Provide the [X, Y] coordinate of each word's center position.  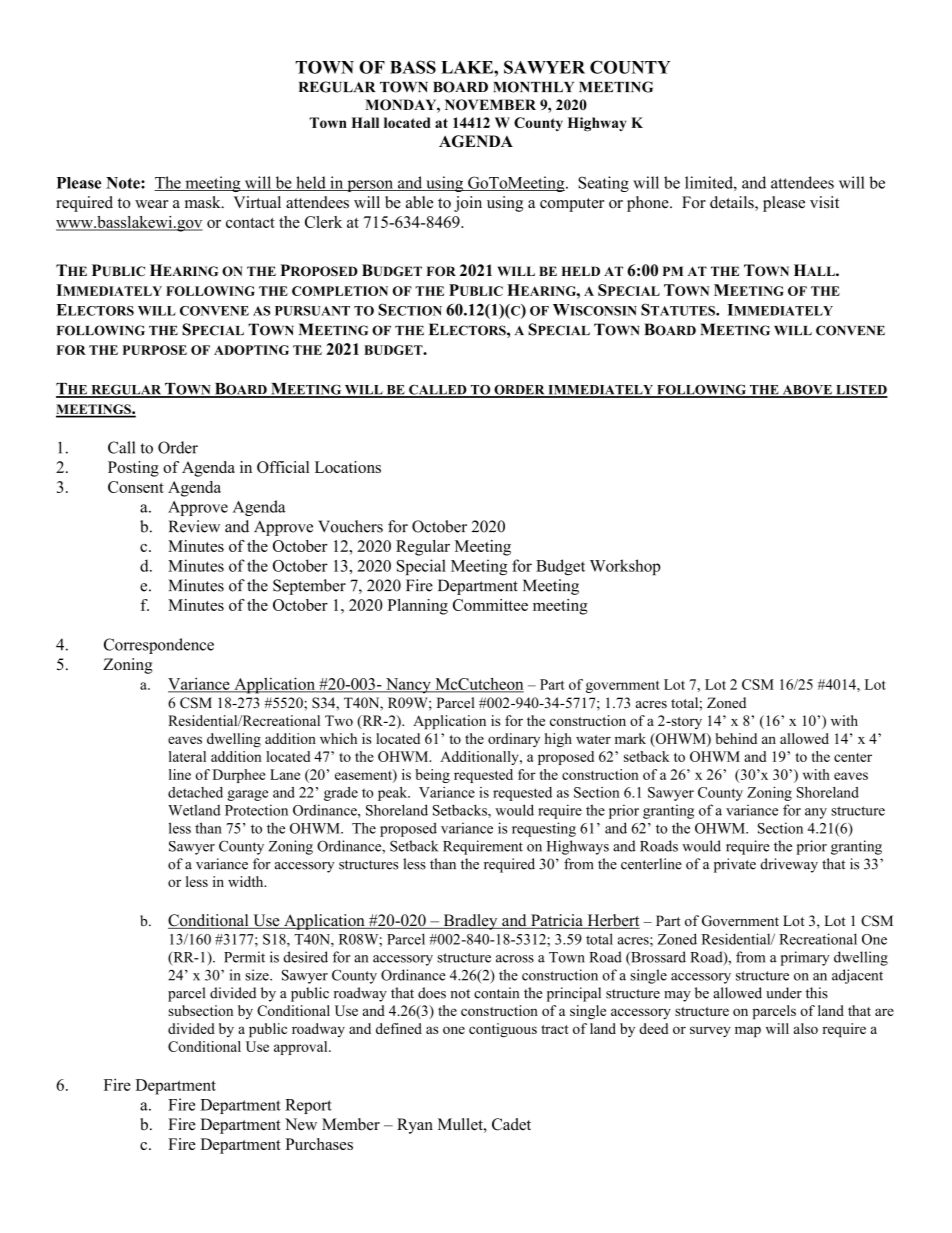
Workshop [625, 567]
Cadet [511, 1124]
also [806, 1028]
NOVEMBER [490, 105]
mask [204, 202]
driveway [789, 865]
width [247, 881]
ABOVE [807, 391]
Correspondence [159, 646]
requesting [544, 829]
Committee [490, 605]
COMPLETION [340, 291]
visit [824, 202]
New [301, 1124]
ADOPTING [251, 350]
